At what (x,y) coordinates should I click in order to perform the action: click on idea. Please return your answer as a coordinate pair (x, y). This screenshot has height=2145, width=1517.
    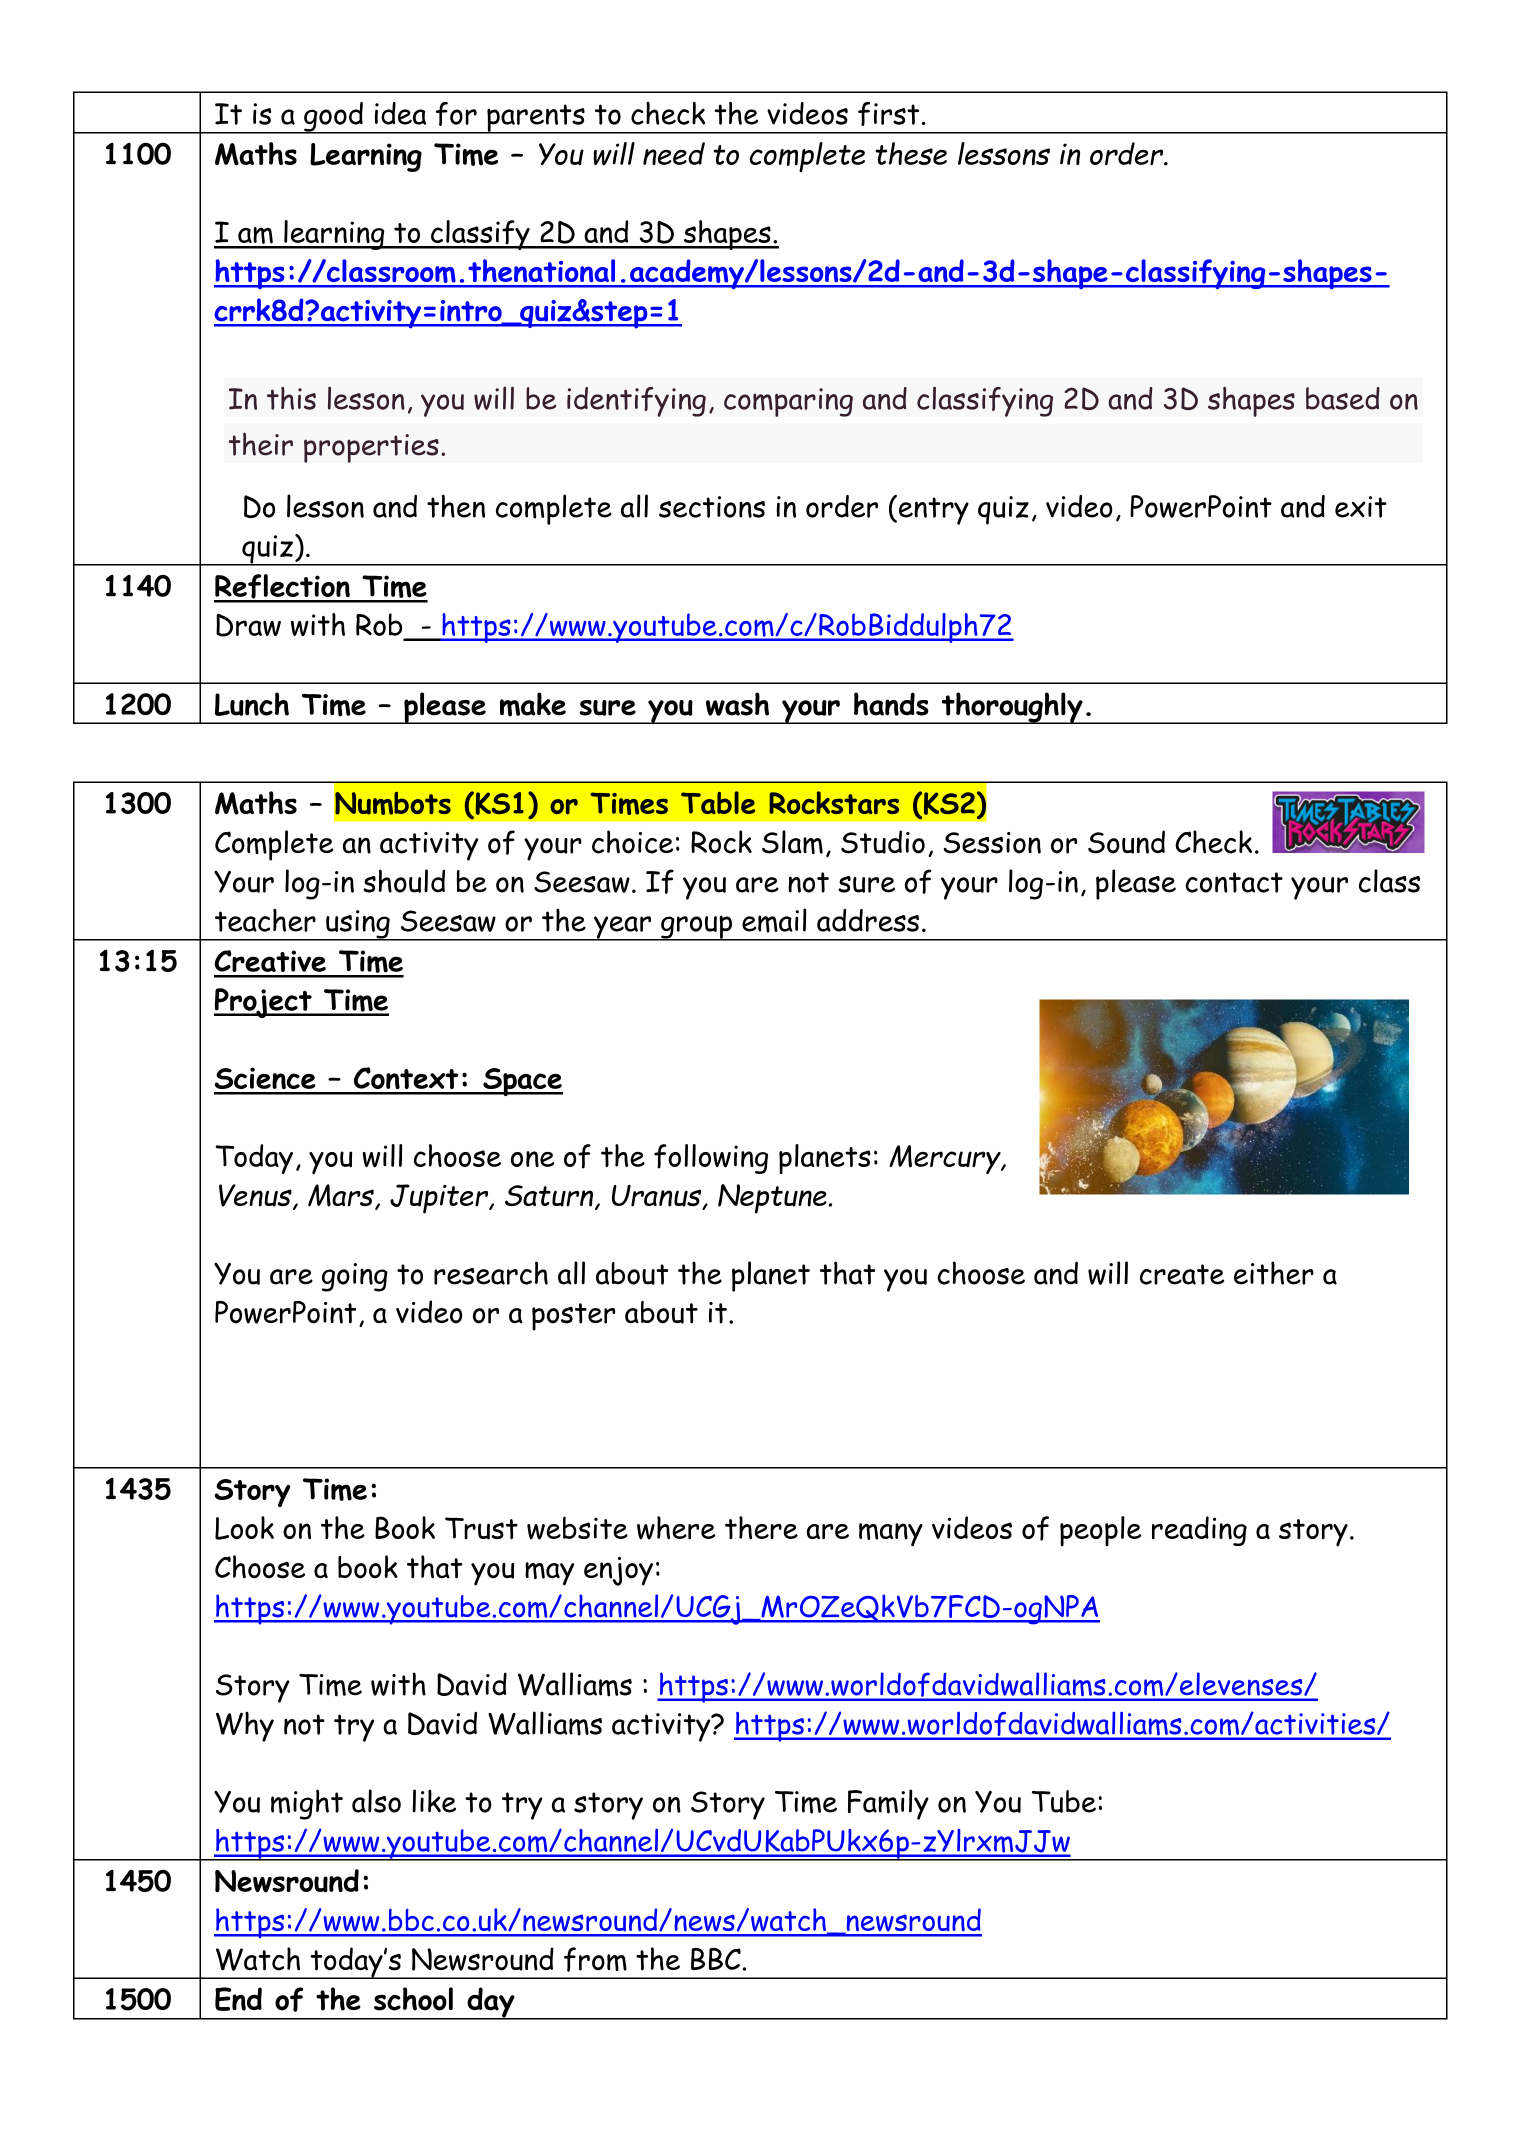
    Looking at the image, I should click on (400, 113).
